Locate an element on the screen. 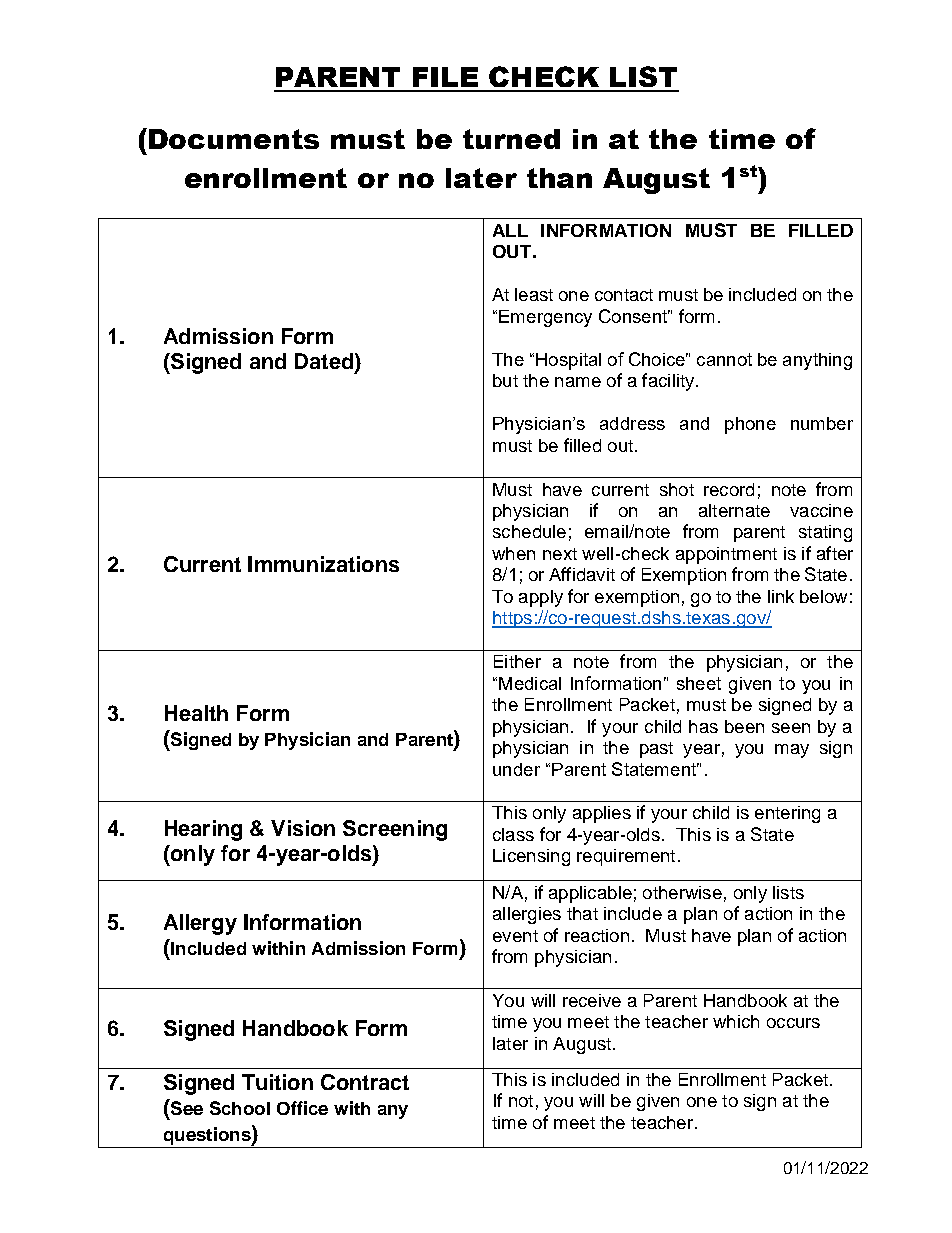 The height and width of the screenshot is (1233, 952). schedule is located at coordinates (529, 531).
